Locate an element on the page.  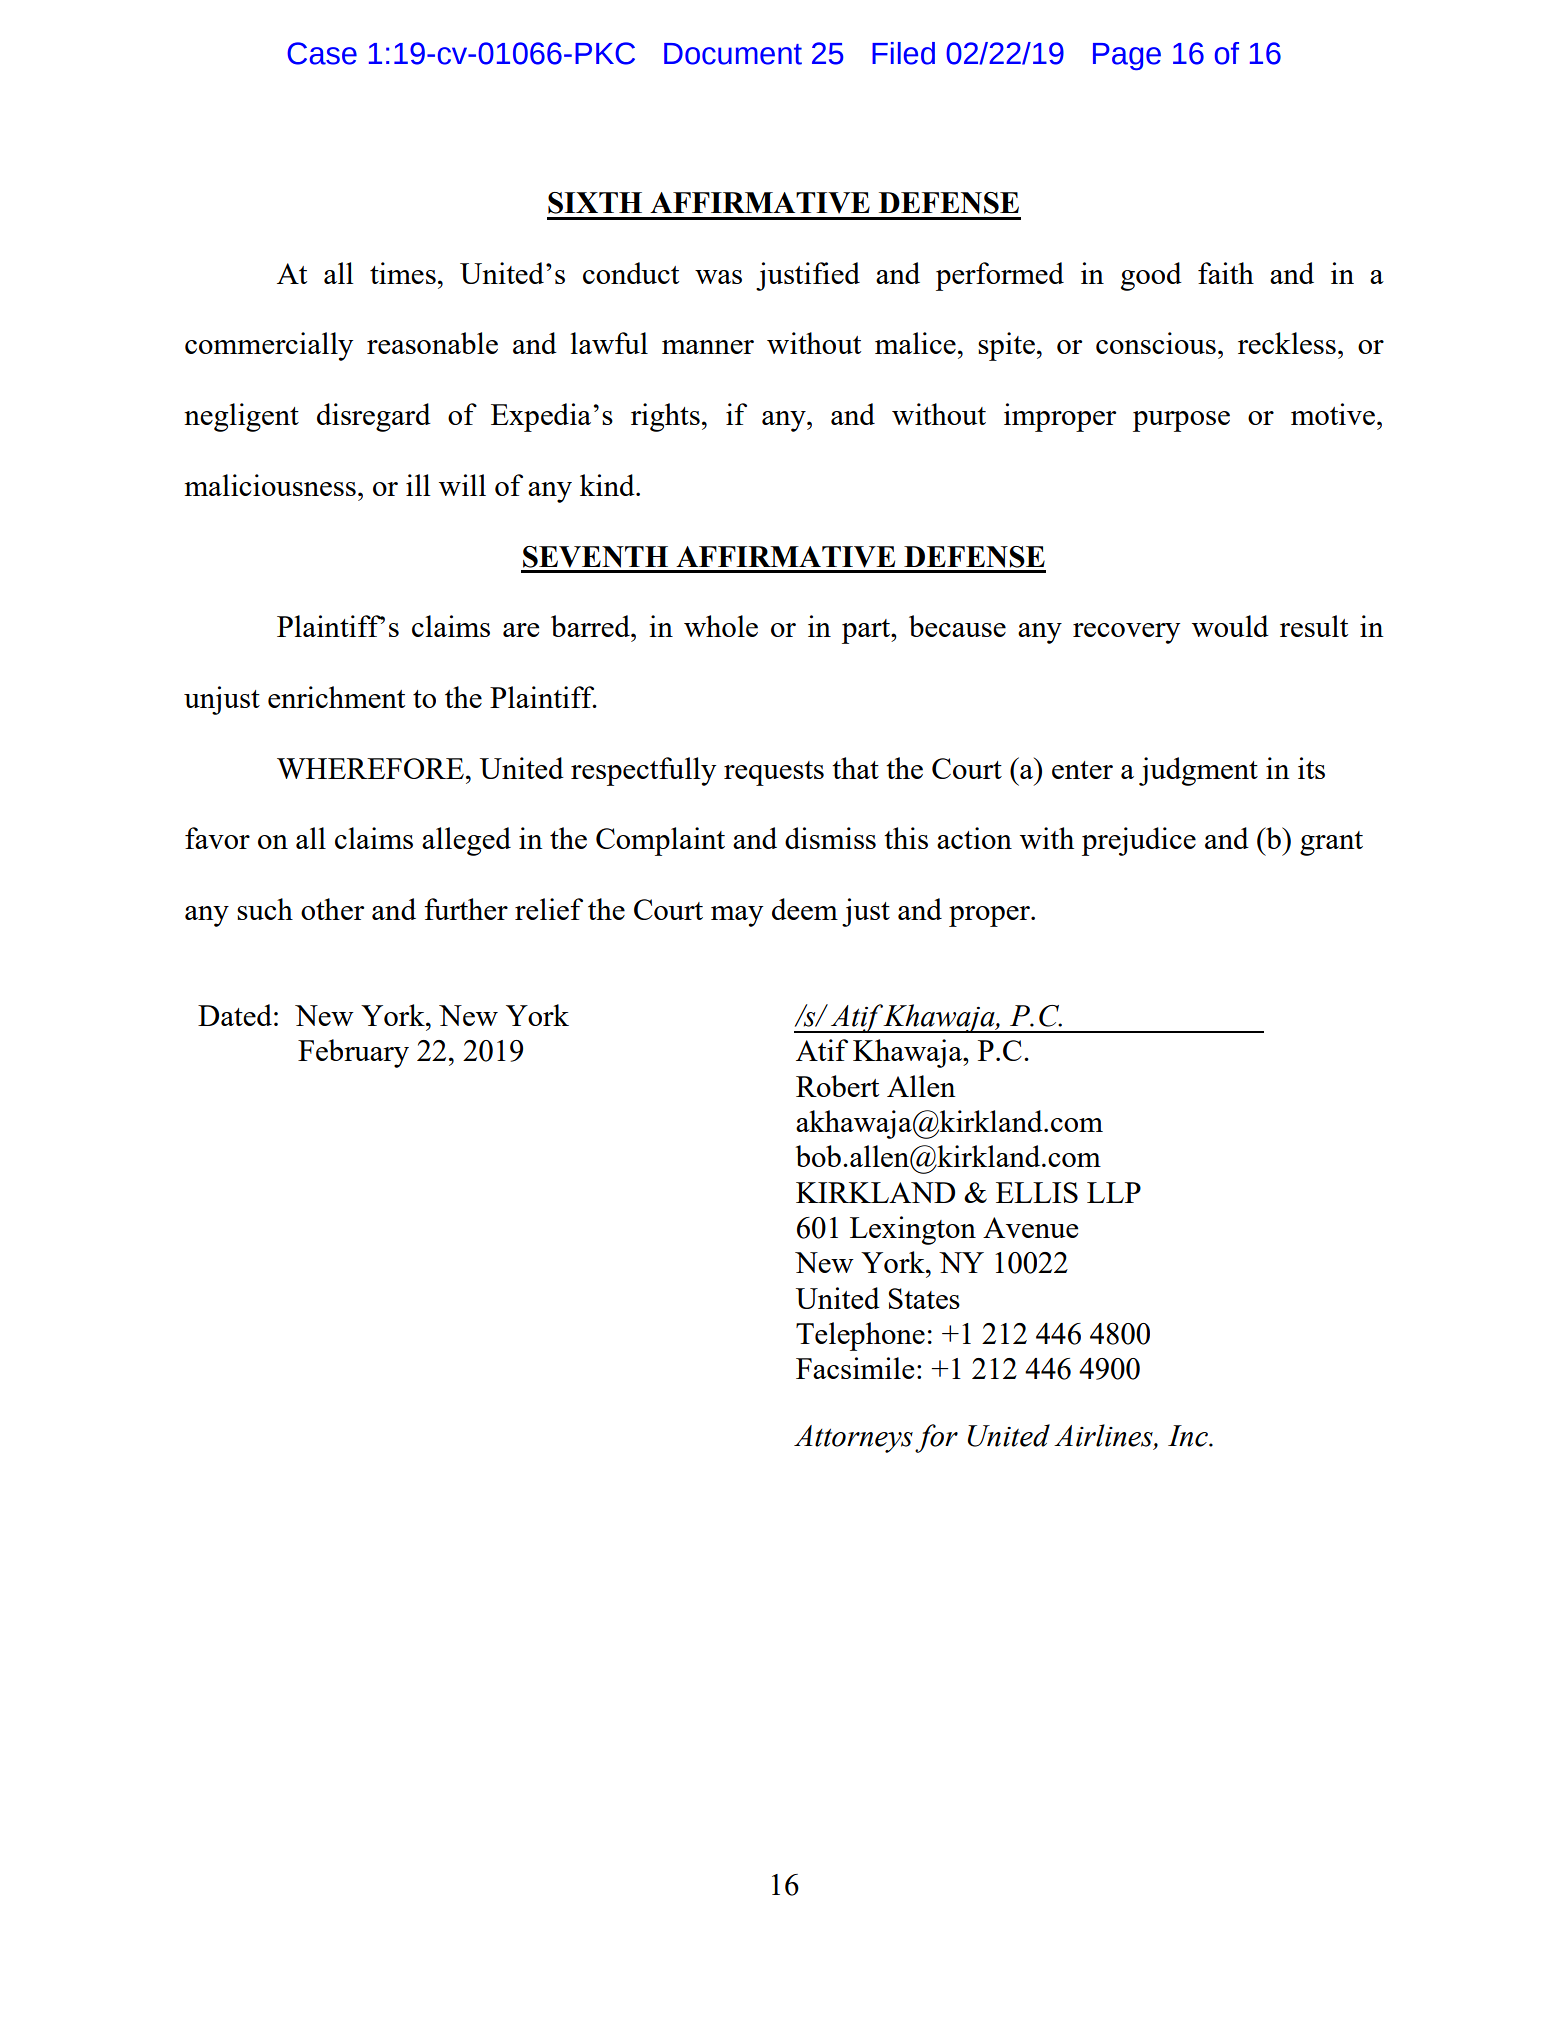
Case is located at coordinates (322, 53).
